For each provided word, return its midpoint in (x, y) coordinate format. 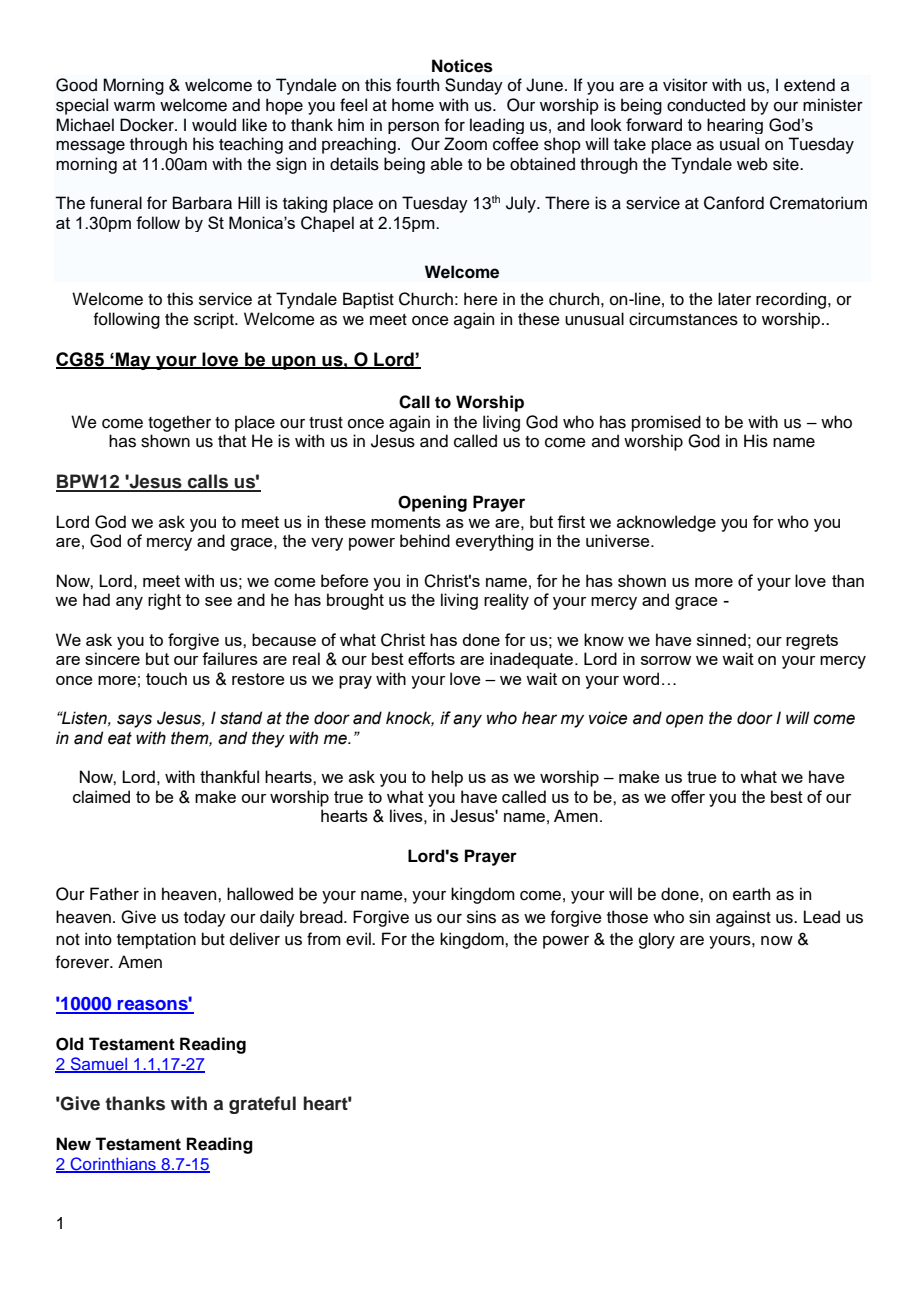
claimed (101, 796)
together (179, 423)
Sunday (474, 86)
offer (688, 796)
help (447, 778)
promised (666, 423)
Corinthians (113, 1164)
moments (406, 522)
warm (134, 107)
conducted (706, 105)
